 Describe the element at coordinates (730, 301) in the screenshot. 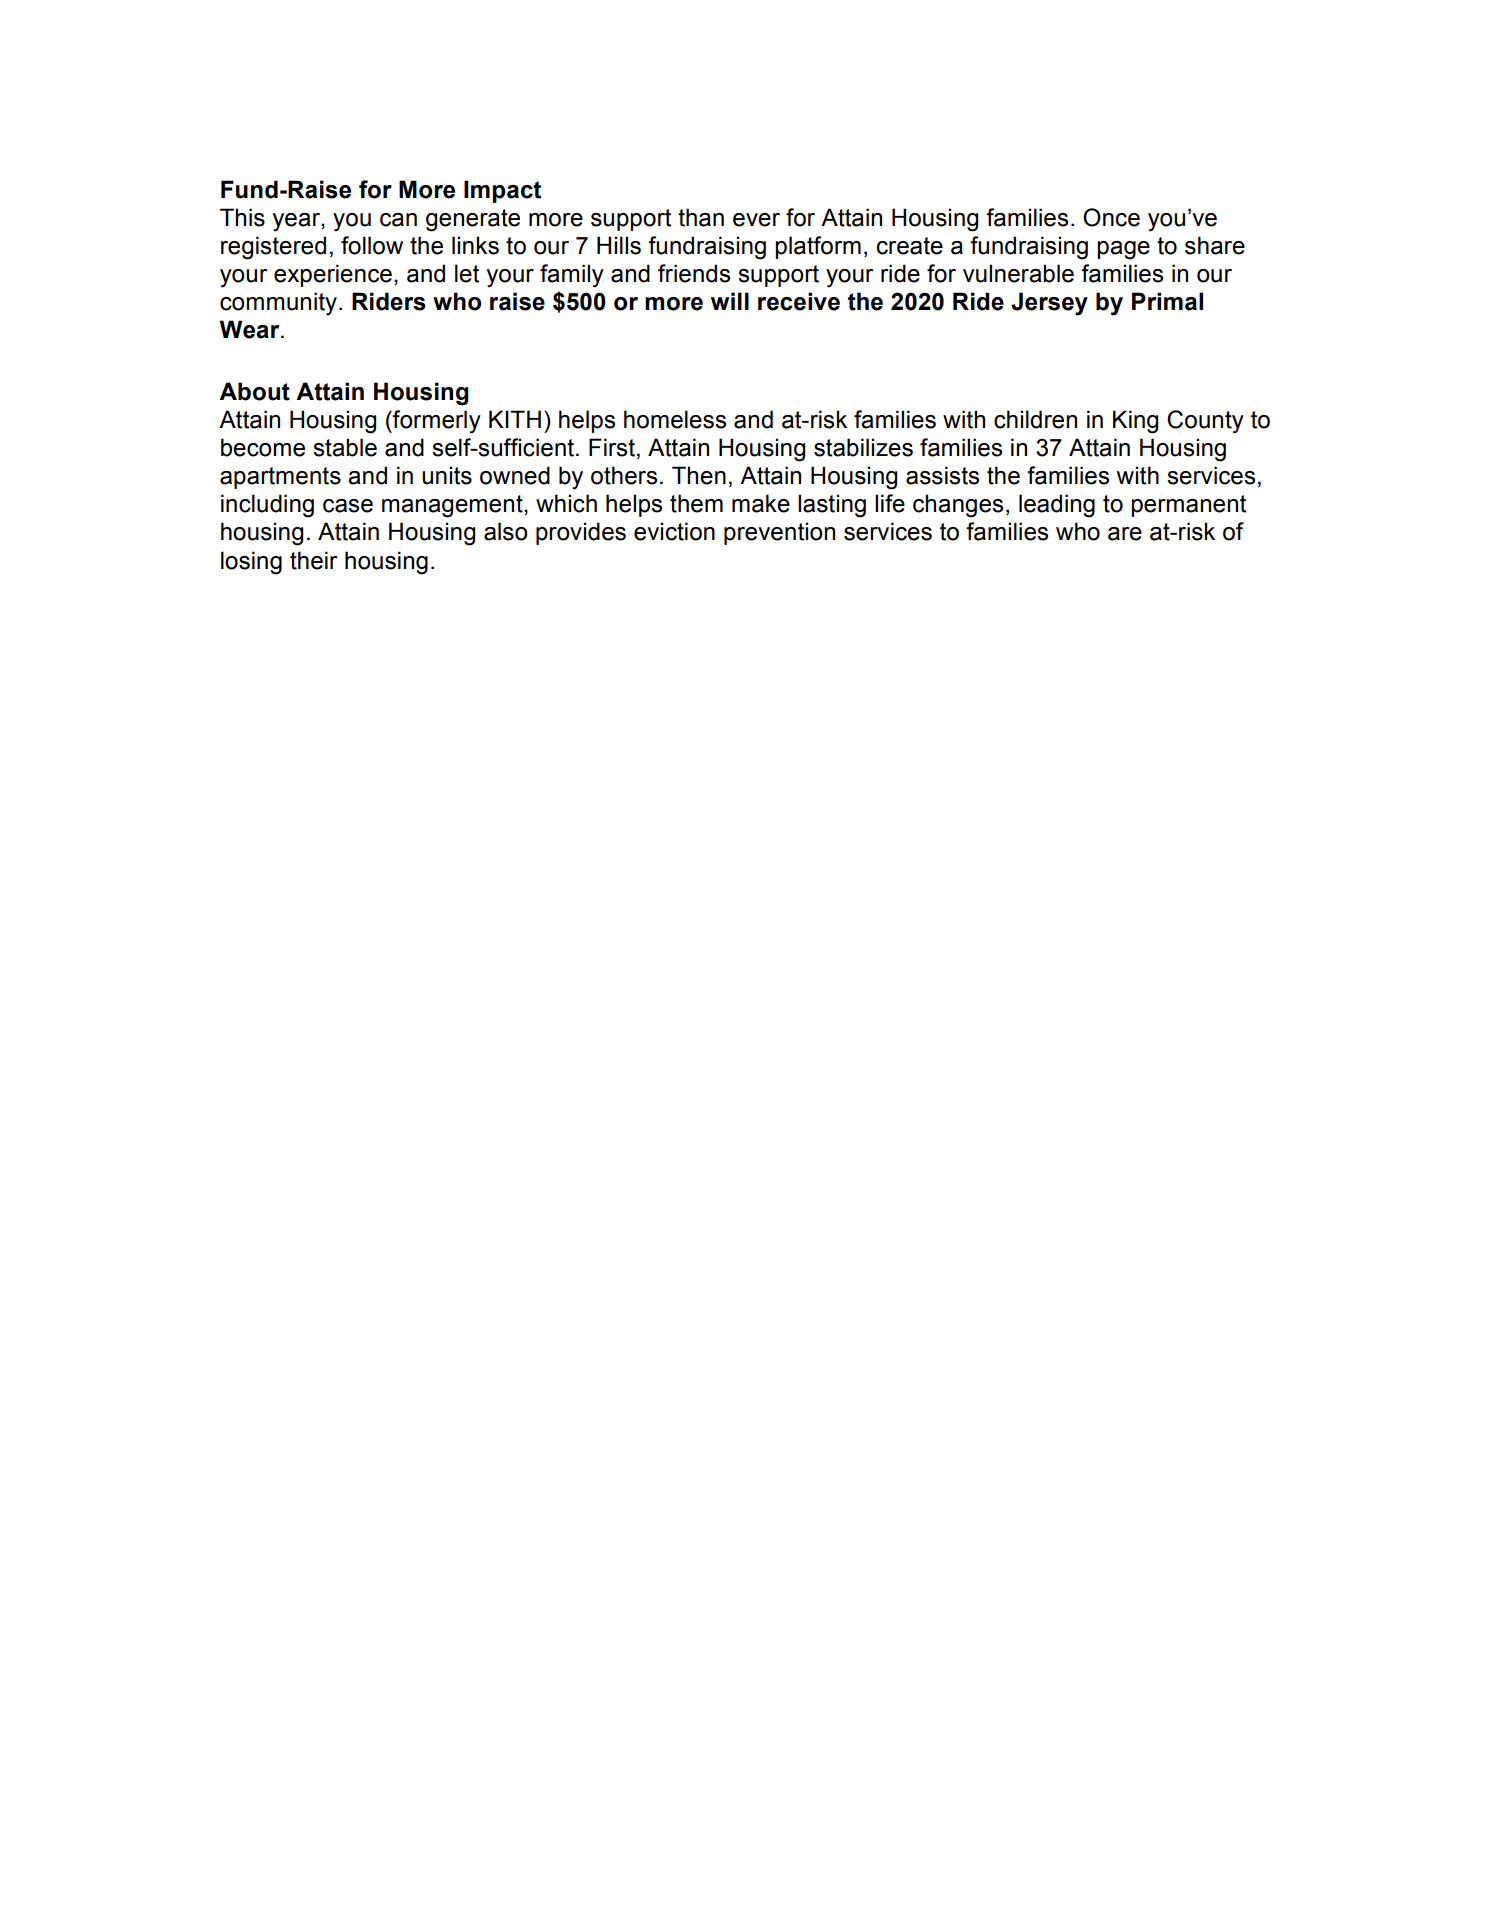

I see `will` at that location.
